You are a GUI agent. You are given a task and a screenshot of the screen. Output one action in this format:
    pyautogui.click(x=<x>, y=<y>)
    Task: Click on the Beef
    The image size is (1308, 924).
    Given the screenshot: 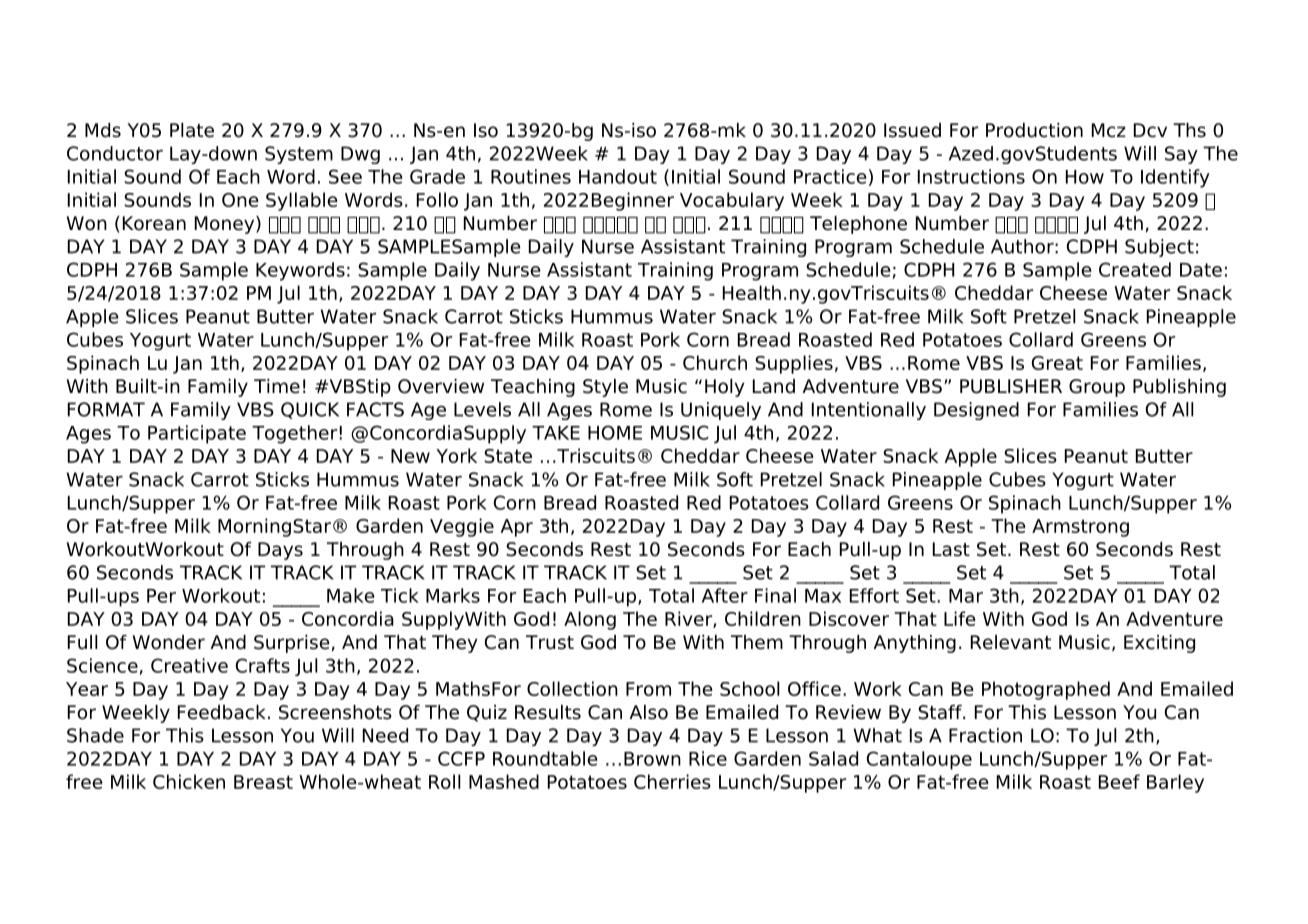 What is the action you would take?
    pyautogui.click(x=1119, y=781)
